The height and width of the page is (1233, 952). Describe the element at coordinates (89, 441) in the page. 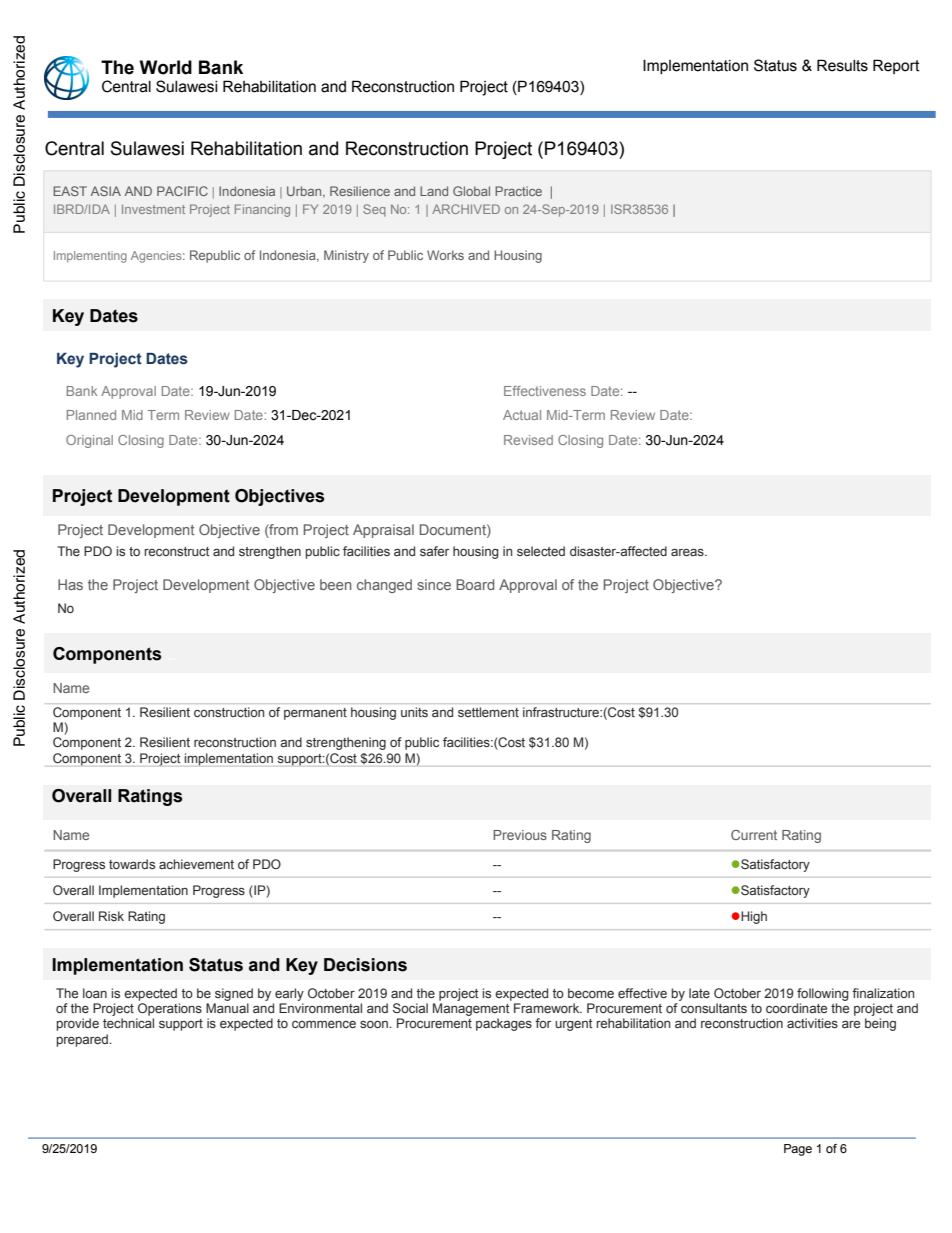

I see `Original` at that location.
